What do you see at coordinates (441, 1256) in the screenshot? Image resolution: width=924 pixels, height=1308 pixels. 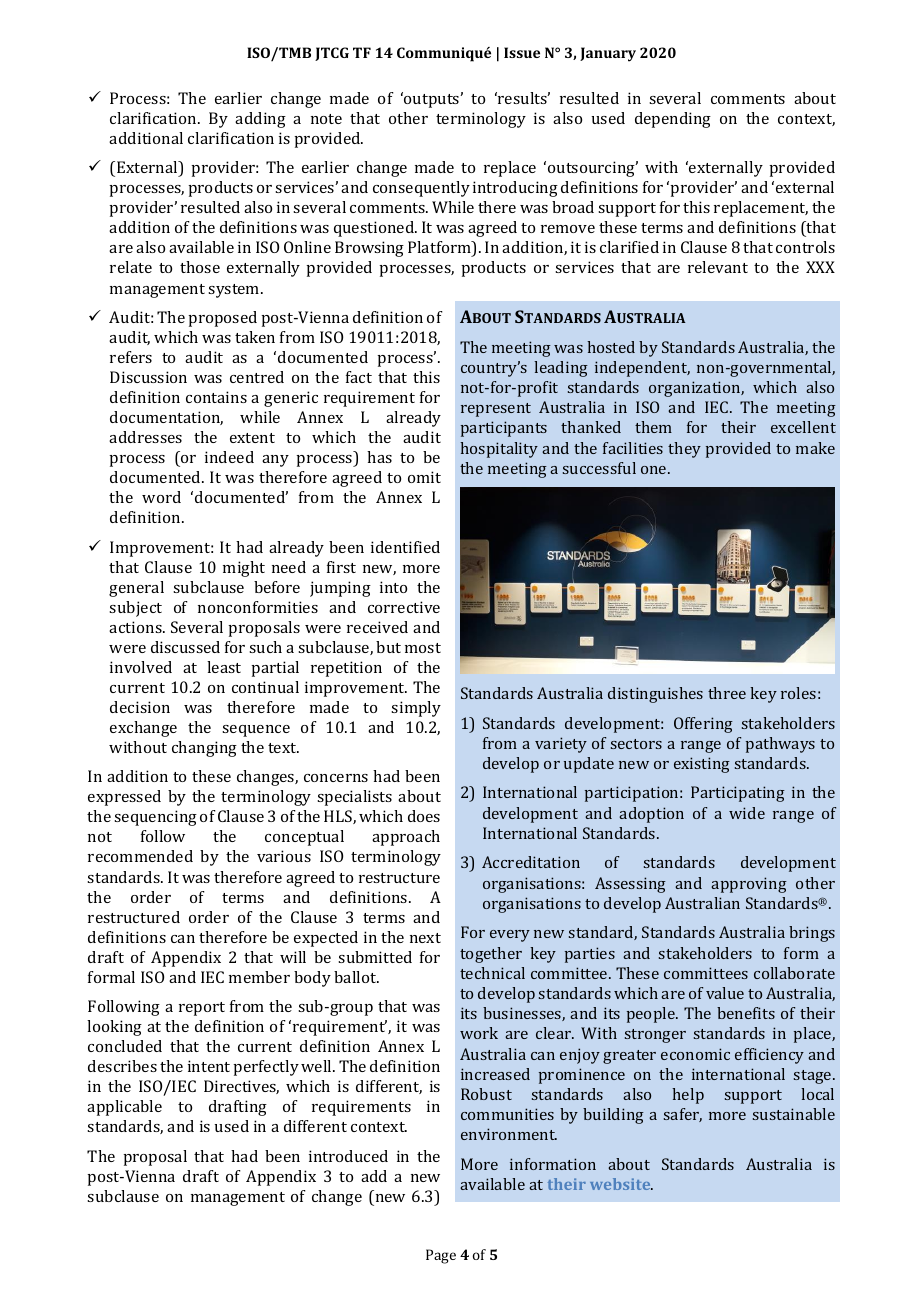 I see `Page` at bounding box center [441, 1256].
